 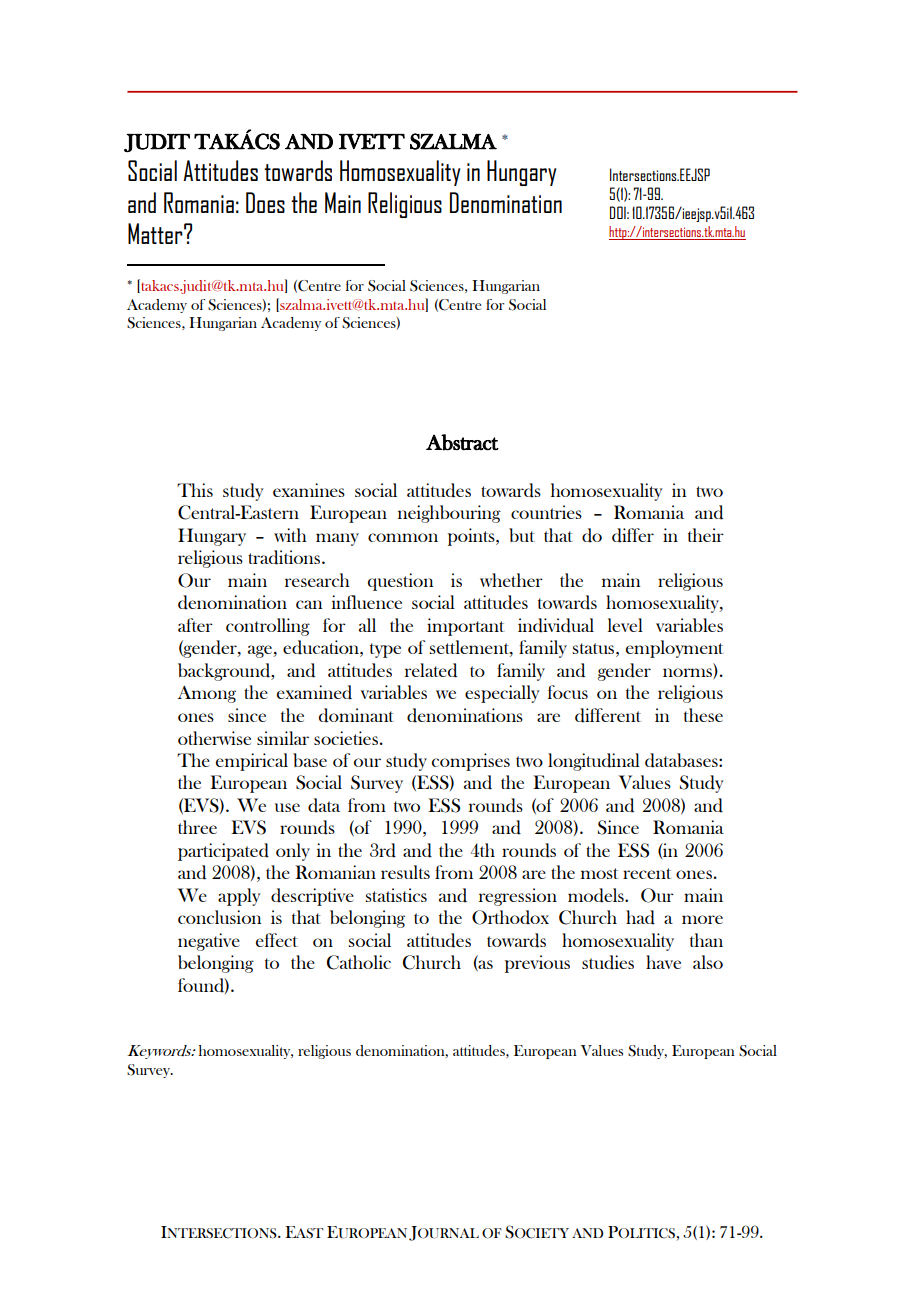 What do you see at coordinates (510, 917) in the page?
I see `Orthodox` at bounding box center [510, 917].
